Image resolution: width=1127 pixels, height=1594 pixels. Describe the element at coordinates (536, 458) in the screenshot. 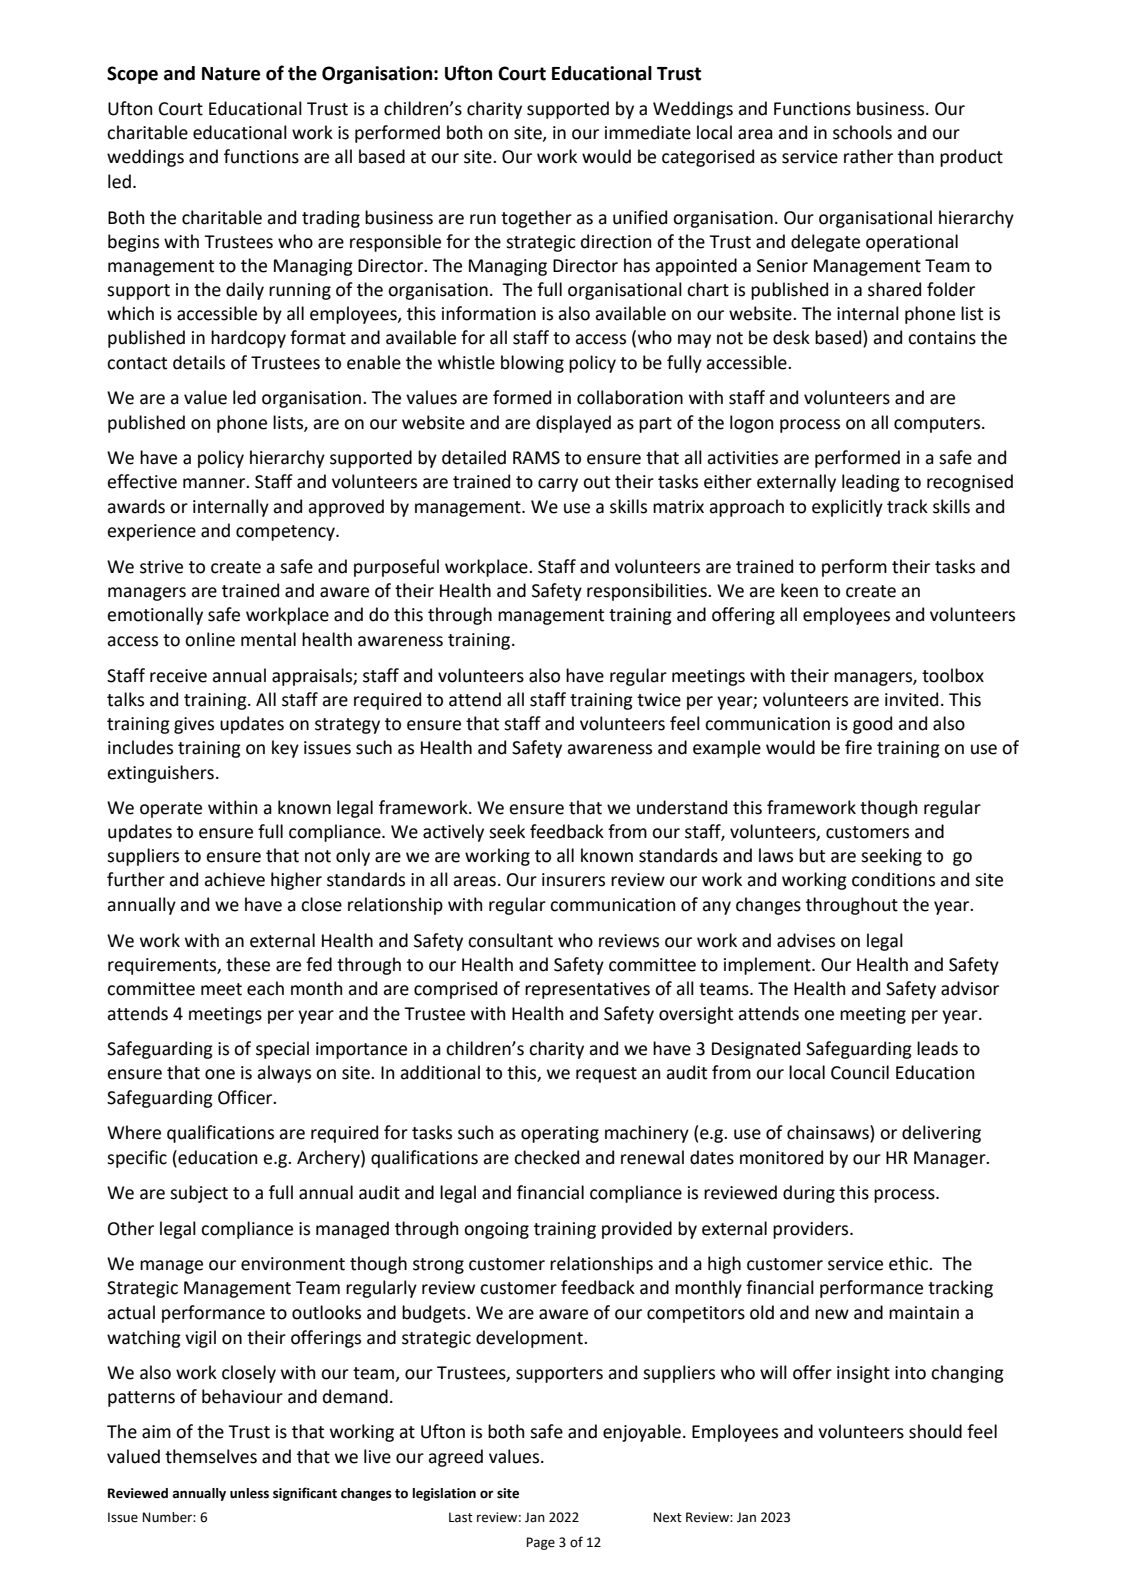

I see `RAMS` at that location.
